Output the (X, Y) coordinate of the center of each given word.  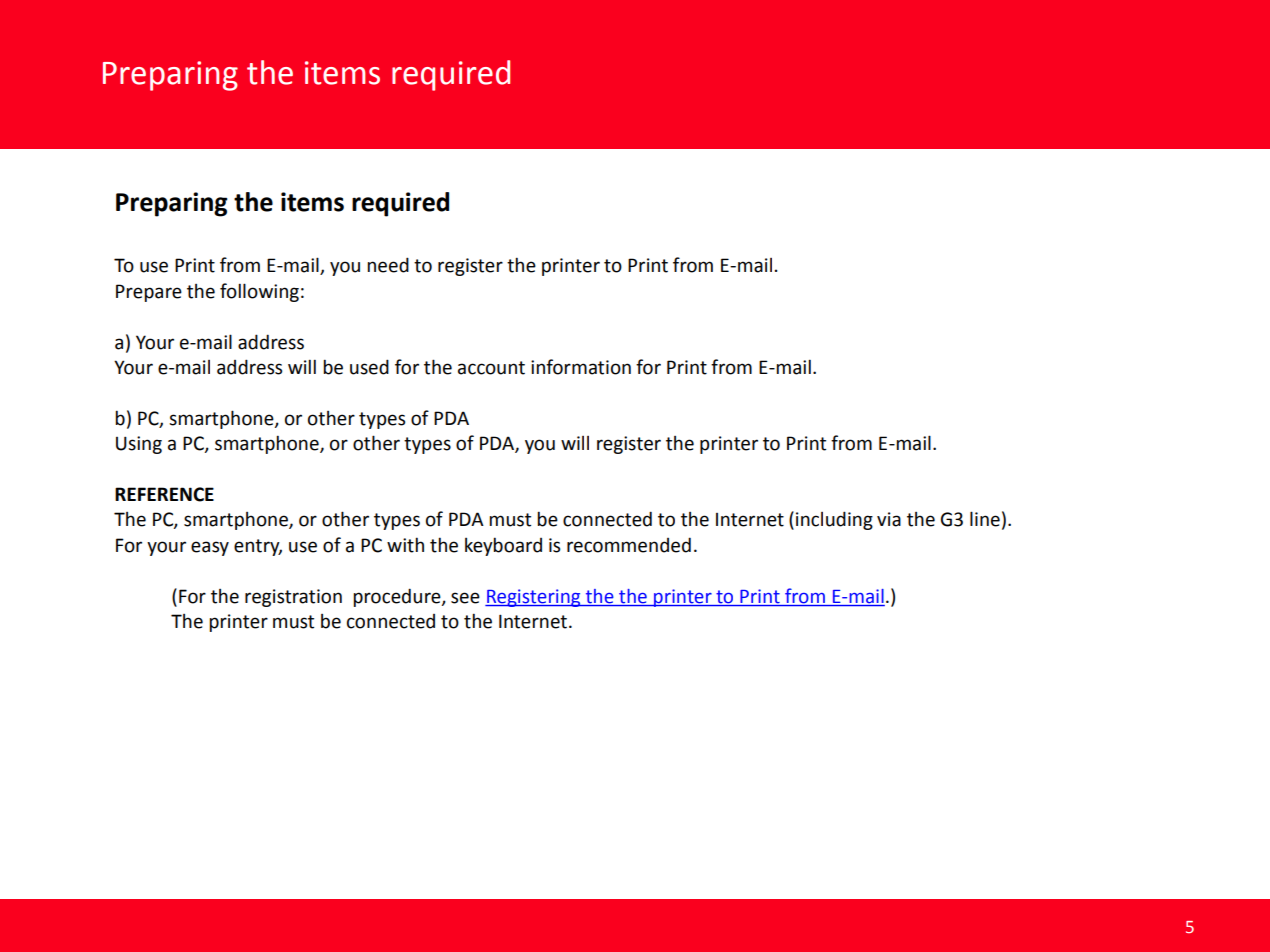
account (491, 368)
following (259, 292)
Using (139, 445)
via (889, 519)
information (581, 367)
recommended (629, 545)
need (388, 265)
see (465, 598)
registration (293, 598)
